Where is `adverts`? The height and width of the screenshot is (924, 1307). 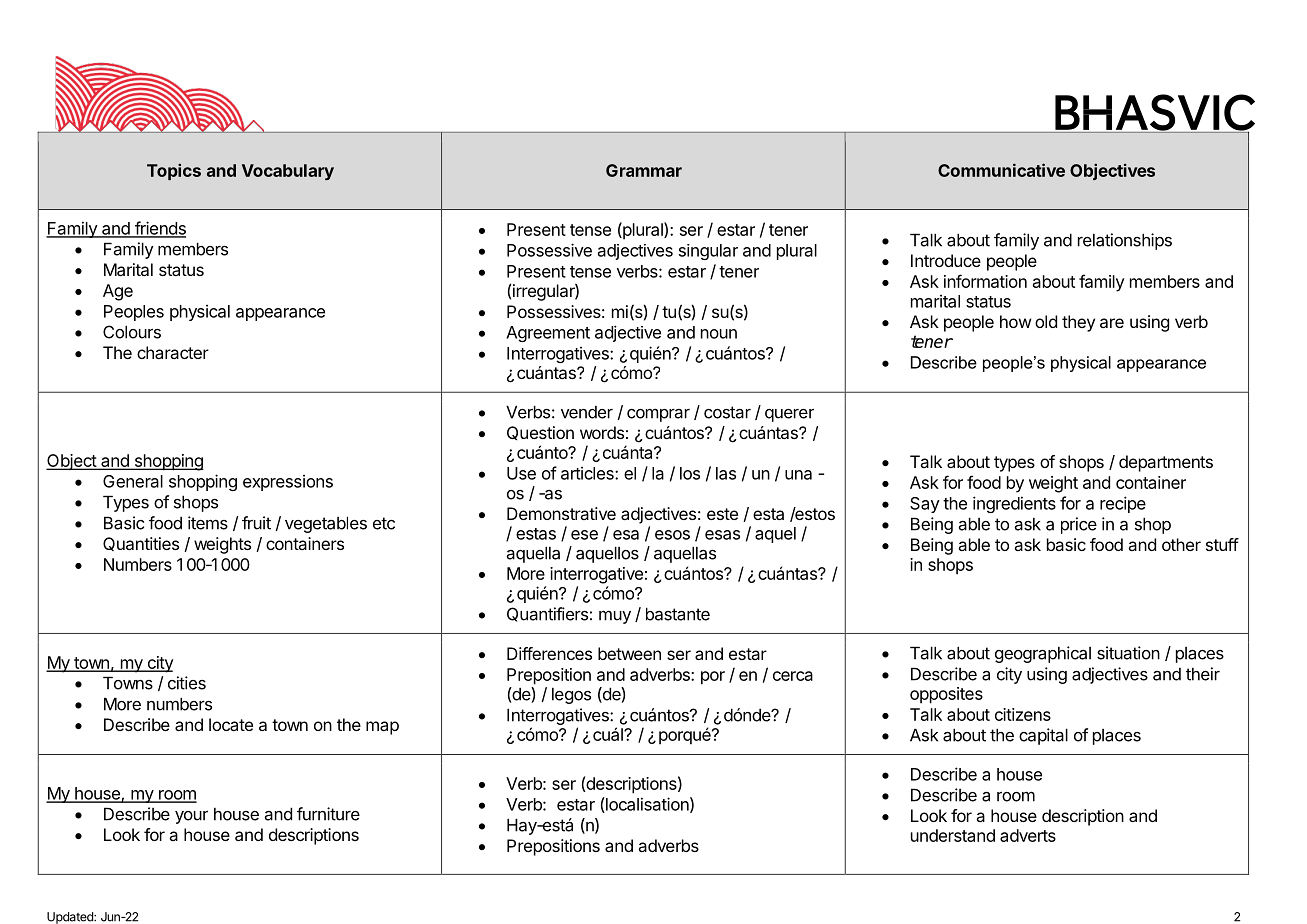
adverts is located at coordinates (1028, 835).
